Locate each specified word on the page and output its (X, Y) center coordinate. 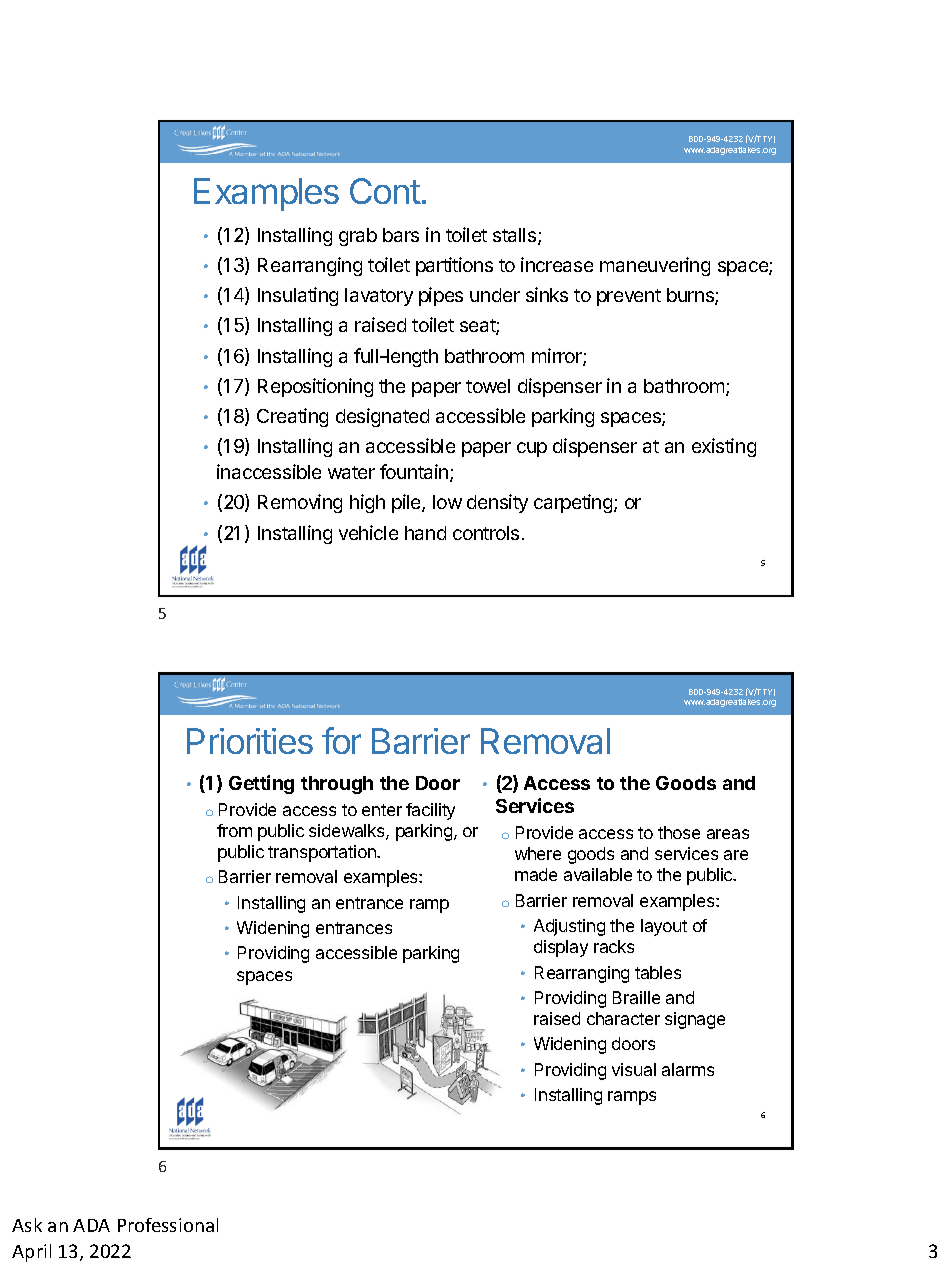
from (234, 830)
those (679, 832)
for (341, 740)
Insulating (298, 296)
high (367, 503)
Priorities (250, 741)
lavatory (379, 297)
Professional (168, 1225)
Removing (300, 503)
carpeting (574, 503)
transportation (323, 853)
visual (634, 1069)
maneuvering (655, 266)
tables (658, 972)
